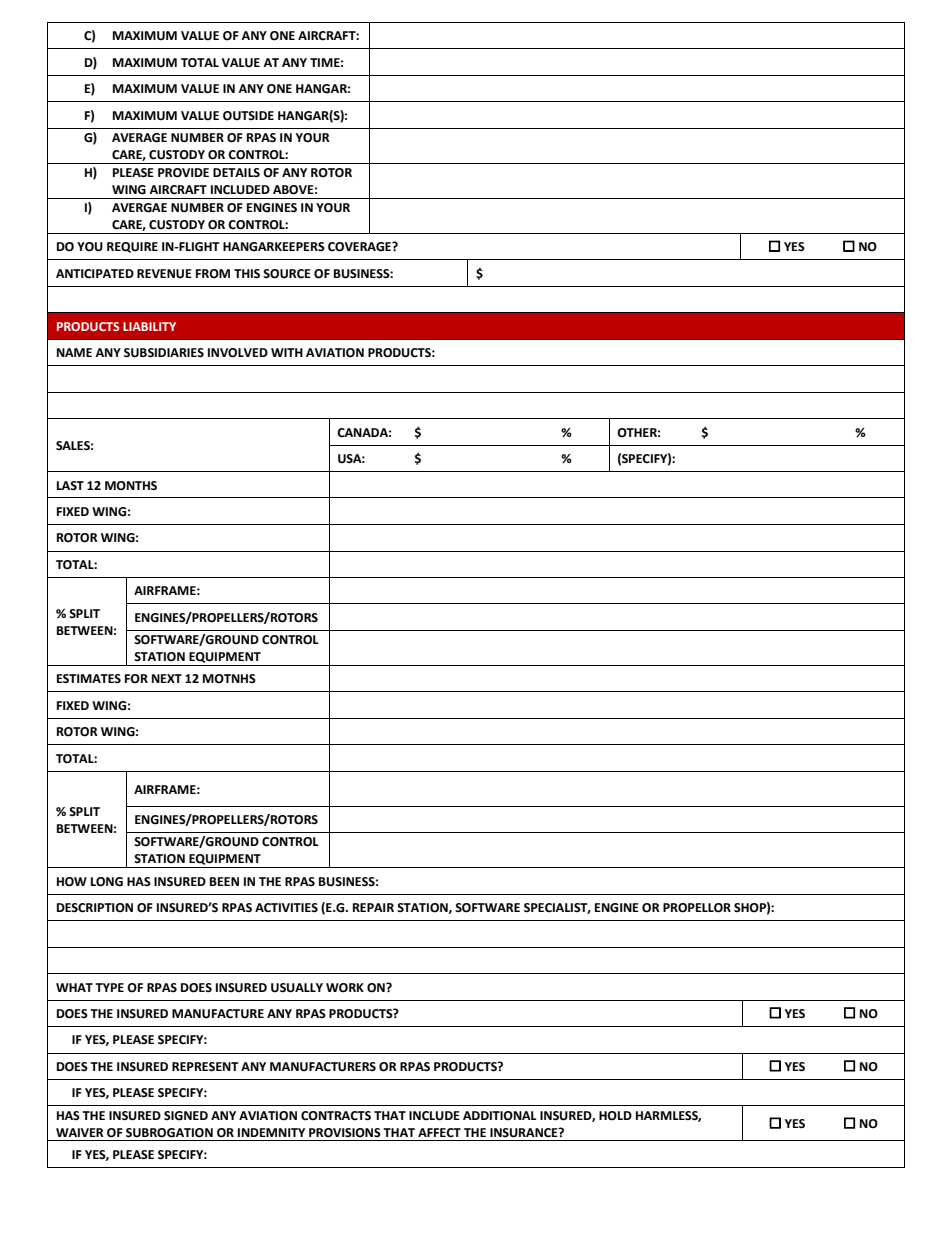 The width and height of the screenshot is (952, 1233). I want to click on INVOLVED, so click(238, 353).
